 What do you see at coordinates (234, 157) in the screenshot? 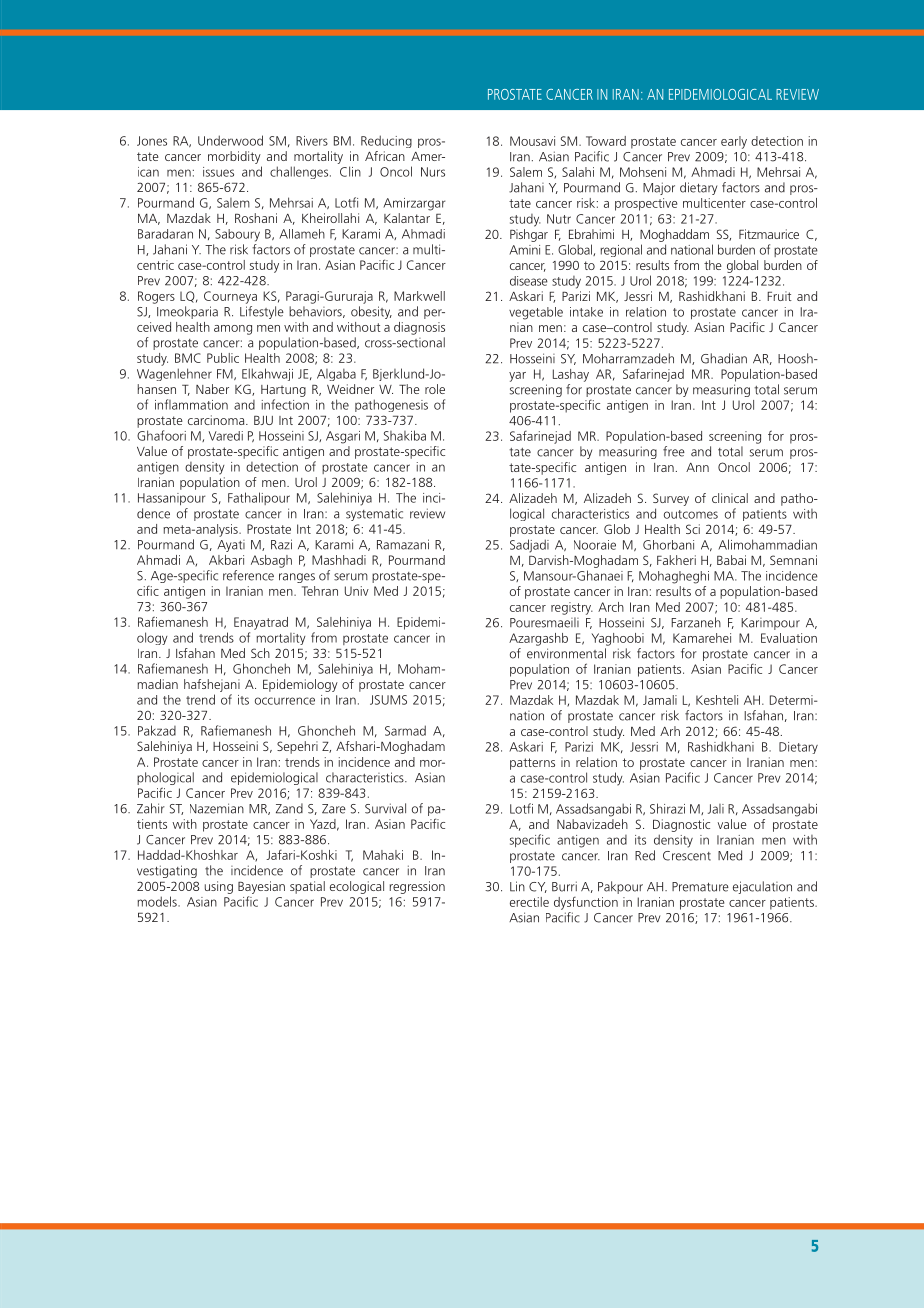
I see `morbidity` at bounding box center [234, 157].
